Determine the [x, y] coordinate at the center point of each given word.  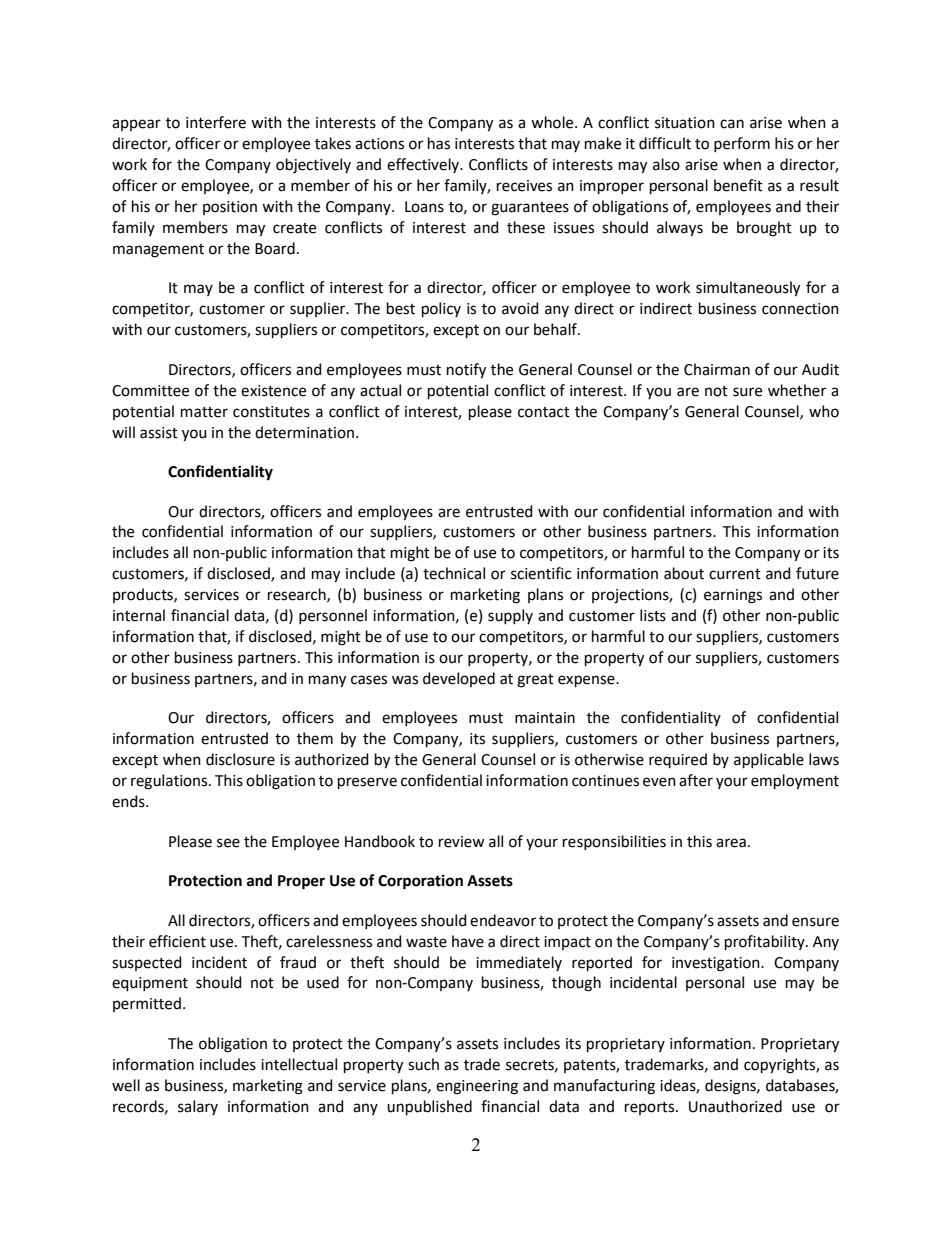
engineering [477, 1087]
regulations [170, 782]
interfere [216, 122]
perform [742, 144]
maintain [545, 718]
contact [544, 412]
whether [797, 390]
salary [198, 1107]
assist [159, 433]
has [439, 143]
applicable [769, 760]
